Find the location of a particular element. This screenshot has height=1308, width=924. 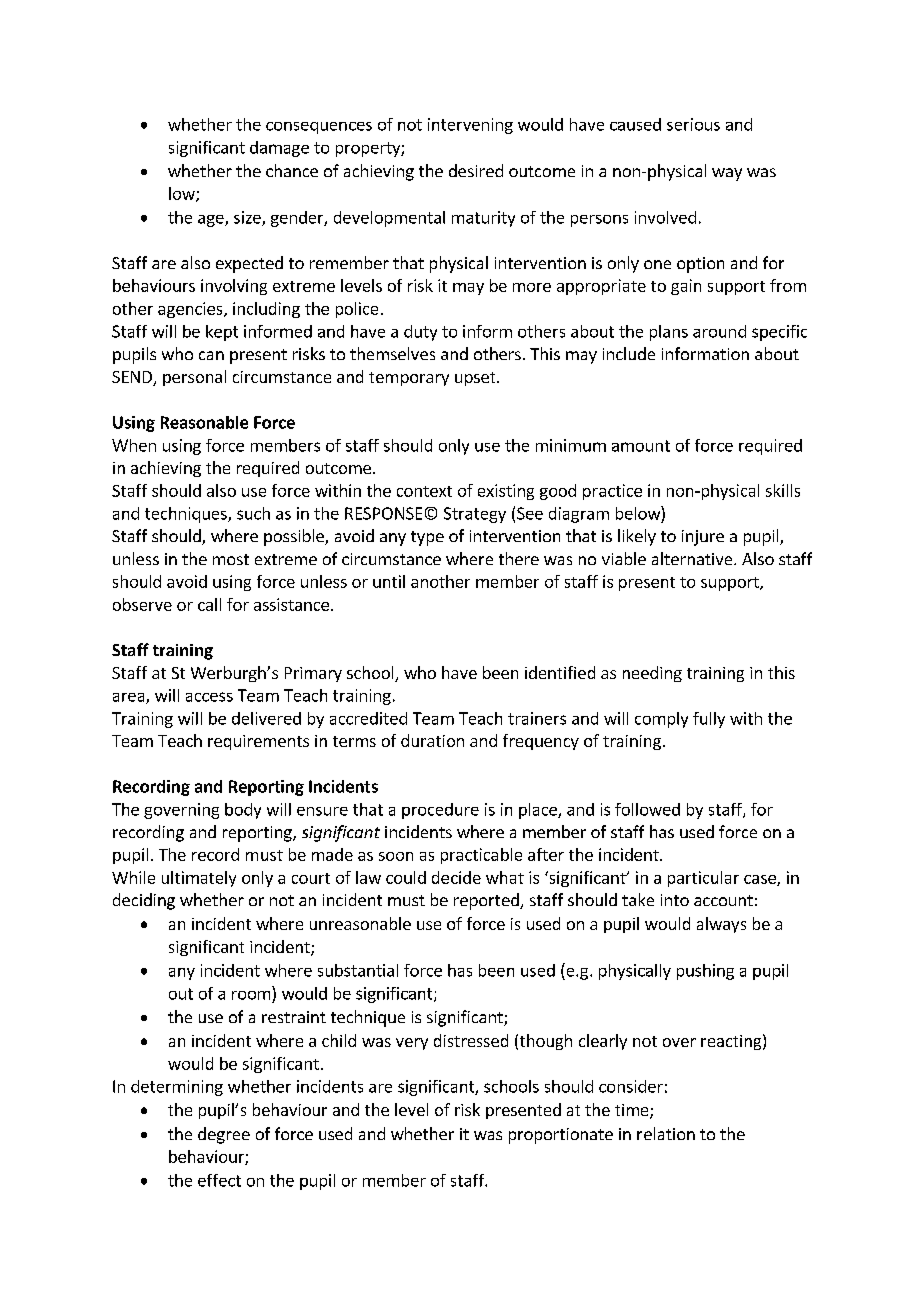

ultimately is located at coordinates (199, 879).
